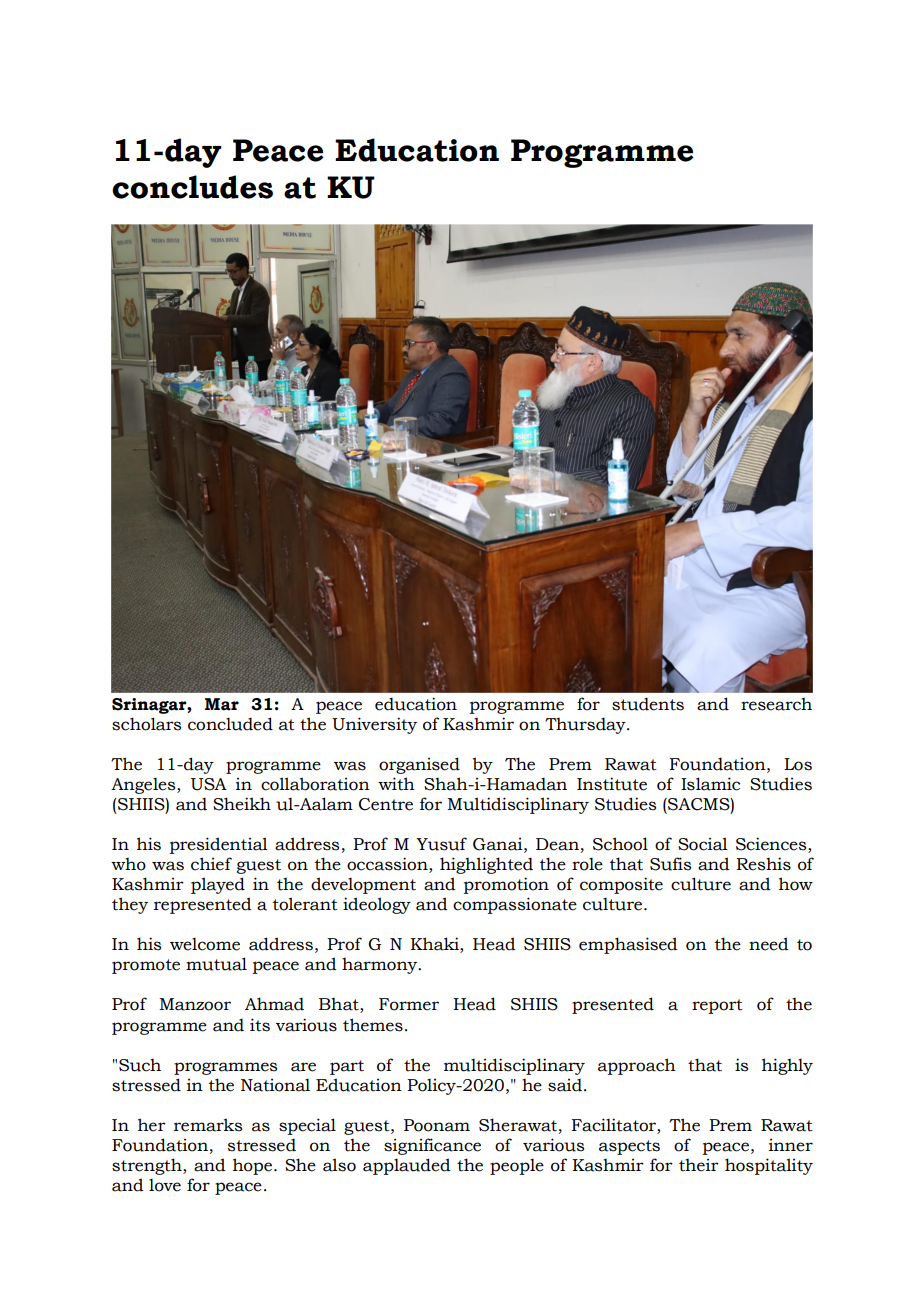 The image size is (924, 1308). I want to click on organised, so click(419, 765).
